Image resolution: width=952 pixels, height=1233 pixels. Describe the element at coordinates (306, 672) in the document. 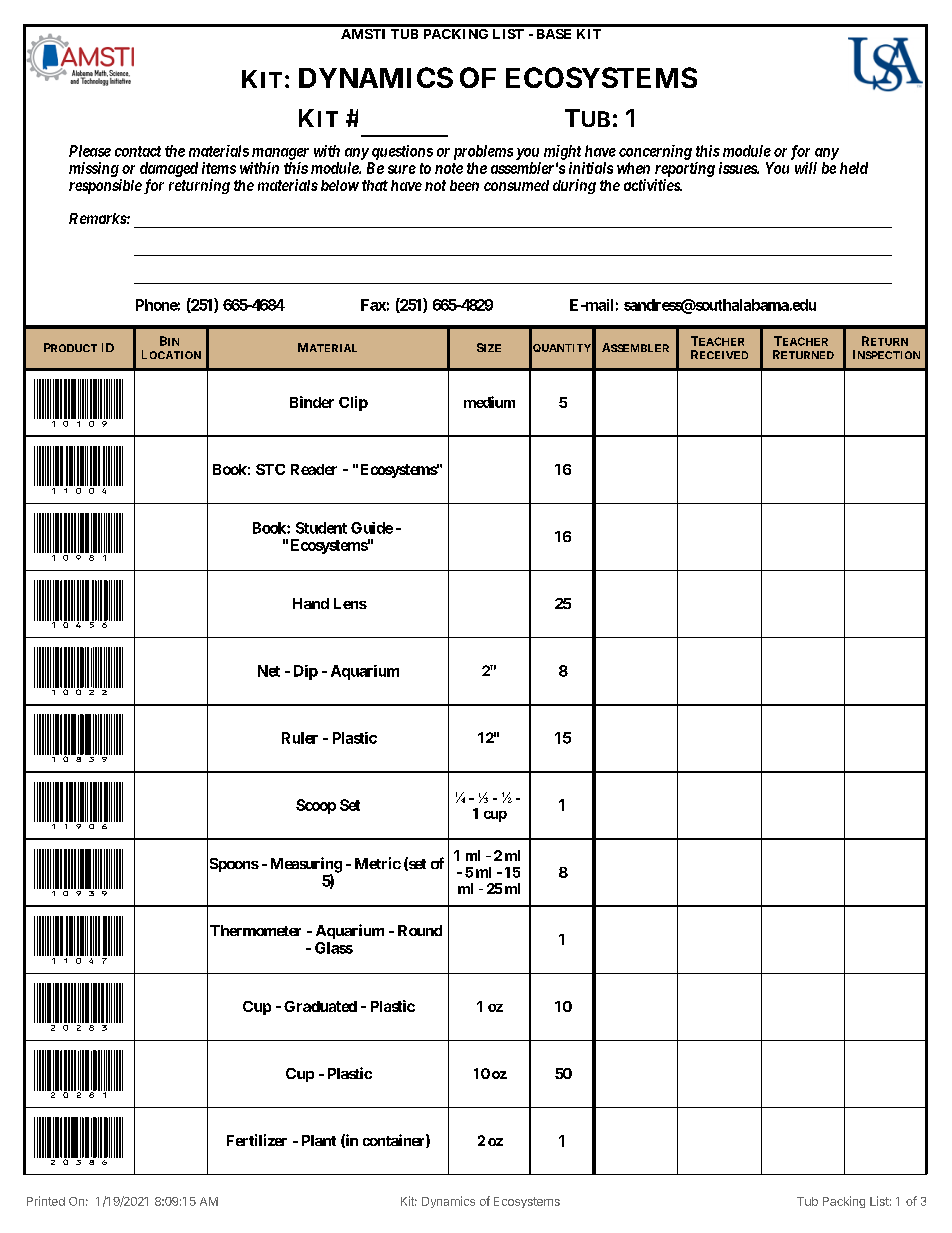

I see `Dip` at that location.
